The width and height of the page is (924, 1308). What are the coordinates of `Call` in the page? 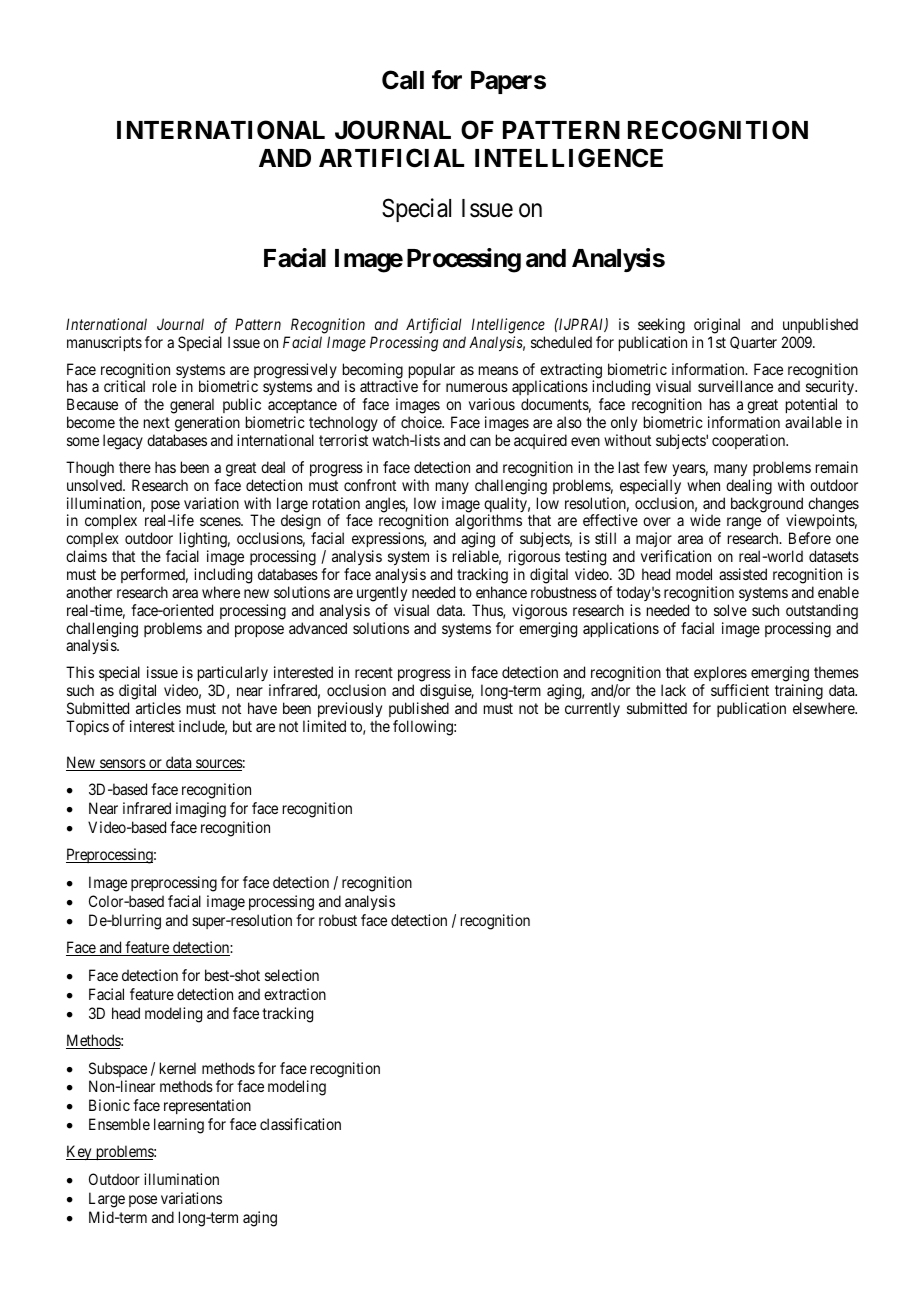 It's located at (403, 80).
